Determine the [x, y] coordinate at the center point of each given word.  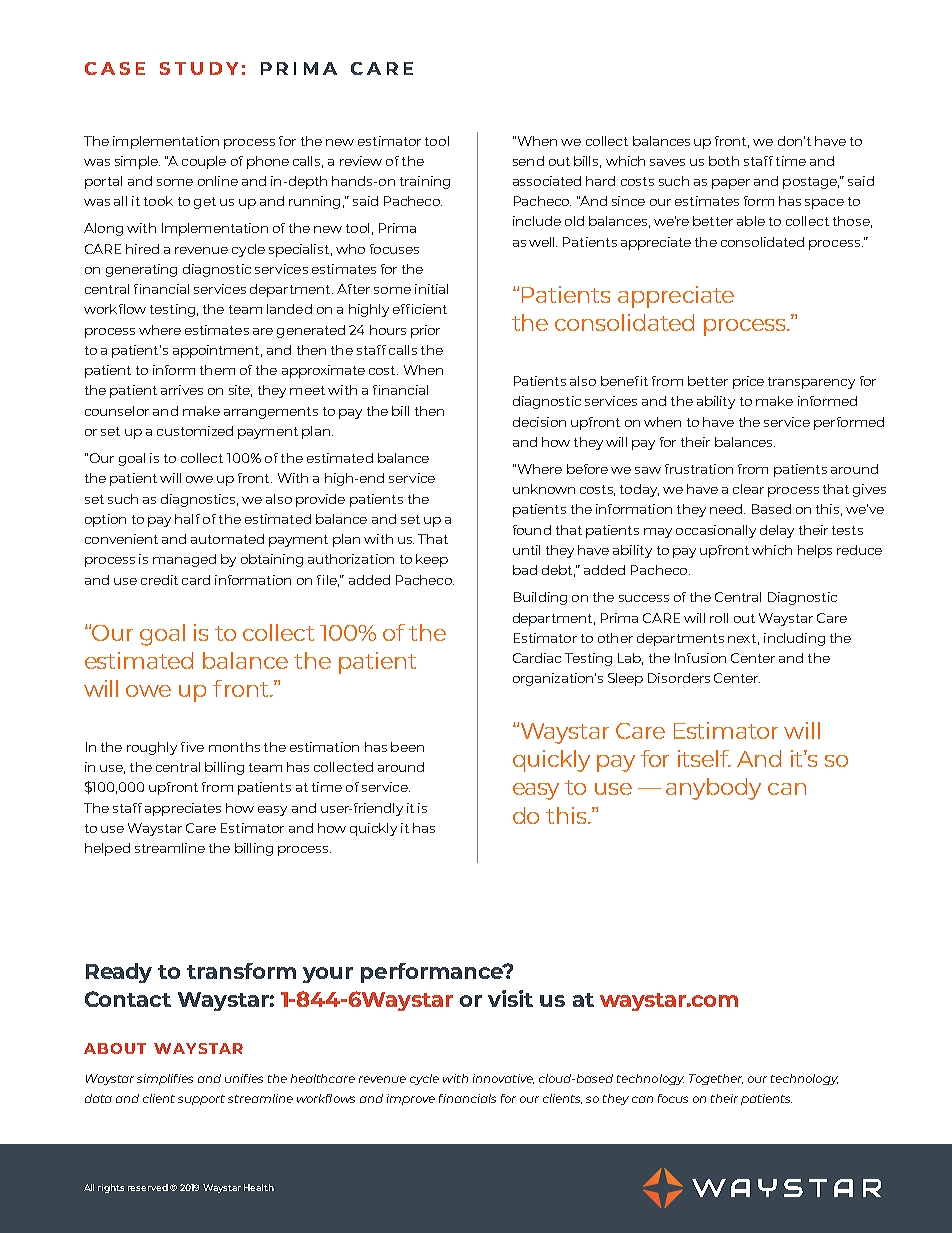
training [425, 182]
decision [539, 422]
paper [731, 184]
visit [510, 998]
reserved [148, 1187]
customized [195, 431]
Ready [119, 973]
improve [411, 1099]
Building [540, 598]
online [218, 181]
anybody [713, 789]
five [192, 747]
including [794, 639]
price [748, 382]
